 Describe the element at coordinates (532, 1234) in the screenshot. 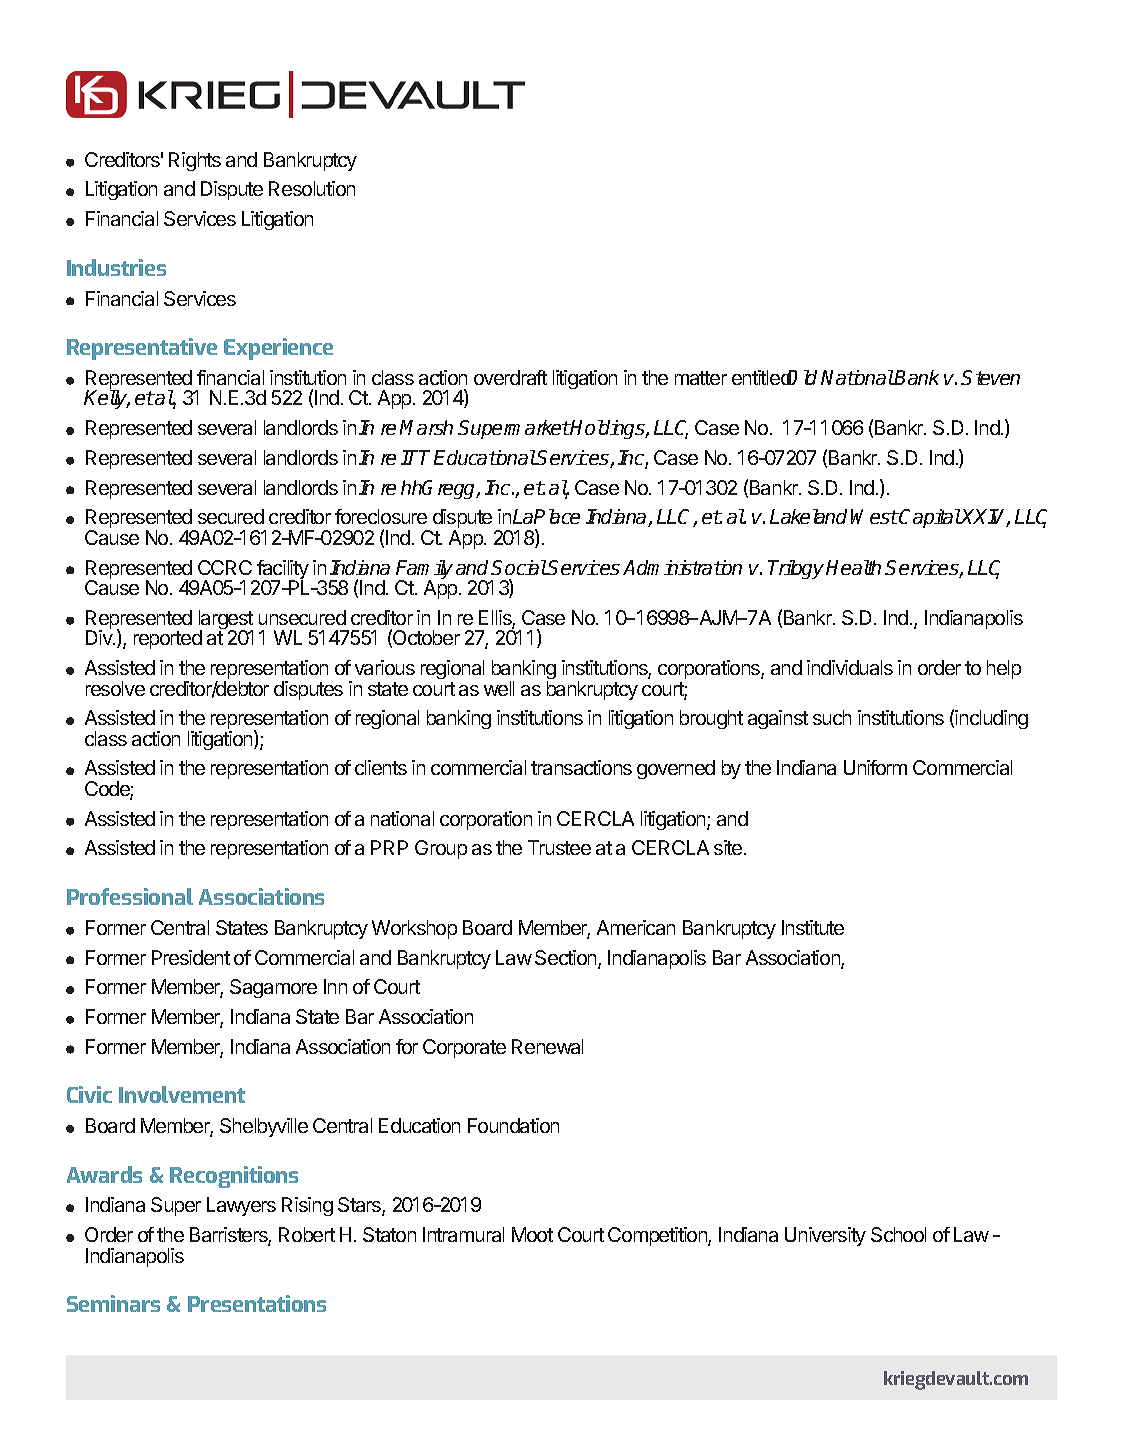

I see `Moot` at that location.
